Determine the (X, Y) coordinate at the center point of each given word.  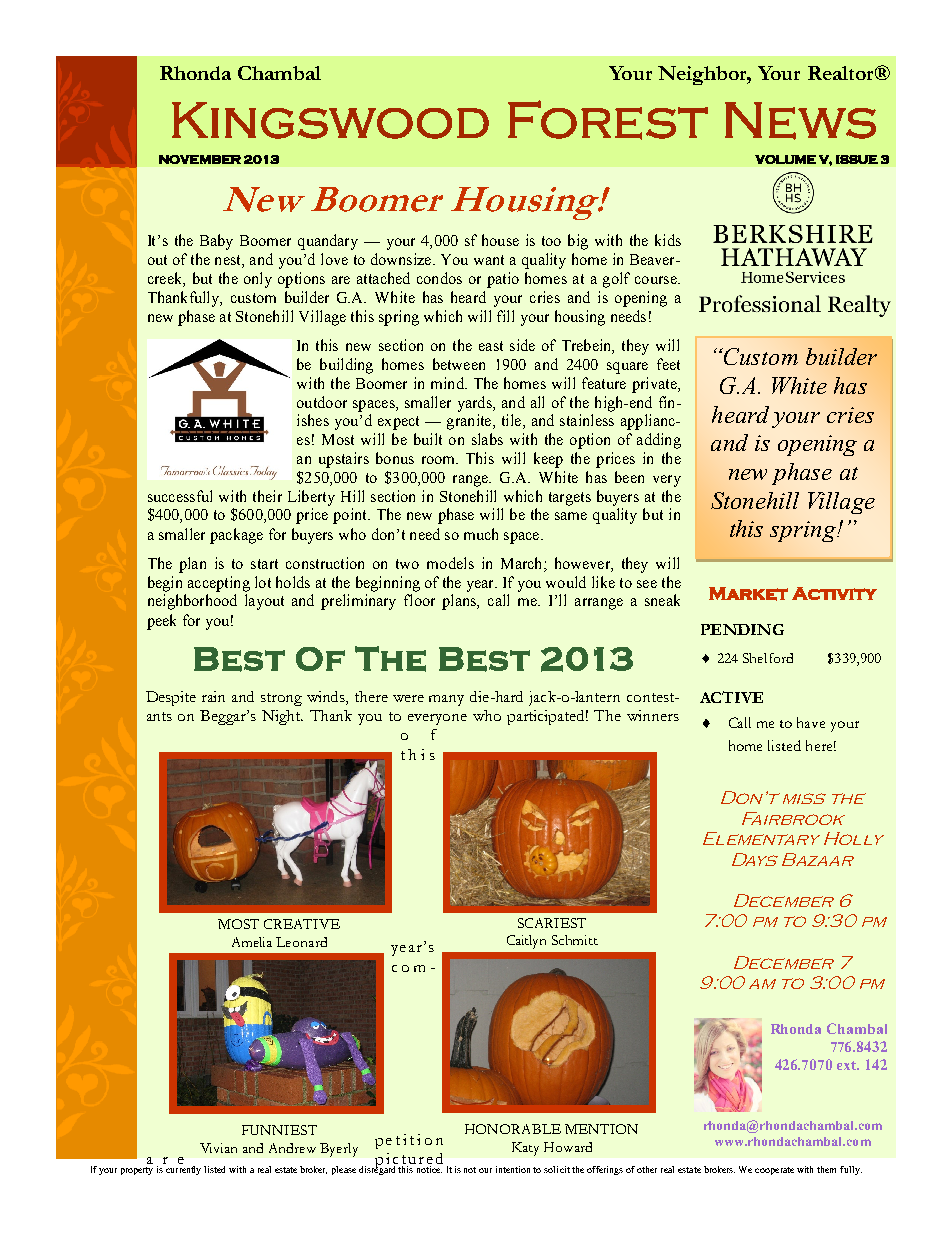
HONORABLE (513, 1129)
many (446, 700)
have (811, 722)
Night (282, 717)
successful (180, 496)
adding (659, 441)
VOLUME (785, 159)
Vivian (218, 1148)
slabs (487, 439)
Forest (608, 120)
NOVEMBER (200, 159)
